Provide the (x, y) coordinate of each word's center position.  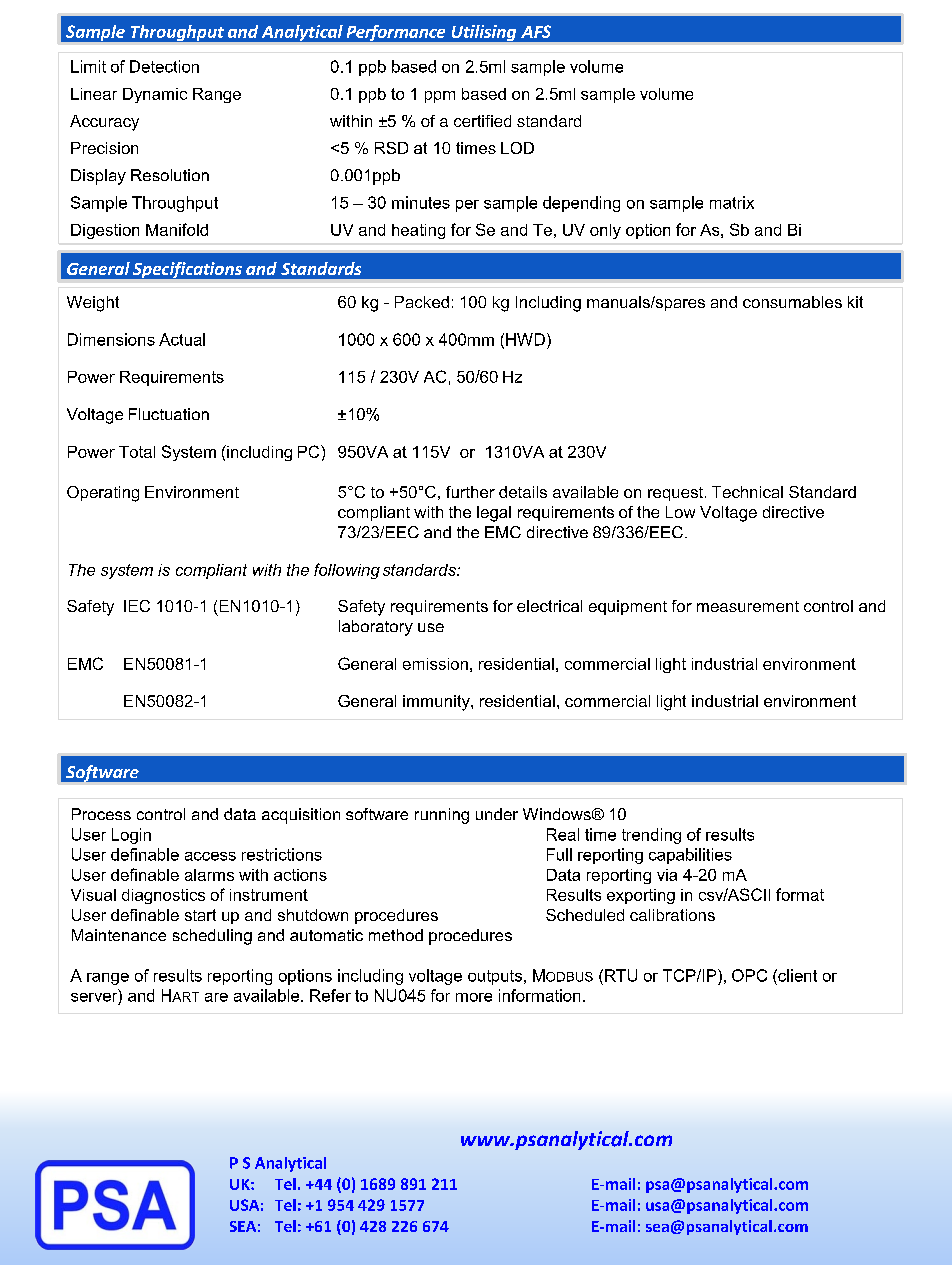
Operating (103, 494)
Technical (747, 492)
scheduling (212, 937)
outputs (495, 977)
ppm (440, 97)
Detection (164, 66)
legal (494, 514)
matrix (732, 202)
